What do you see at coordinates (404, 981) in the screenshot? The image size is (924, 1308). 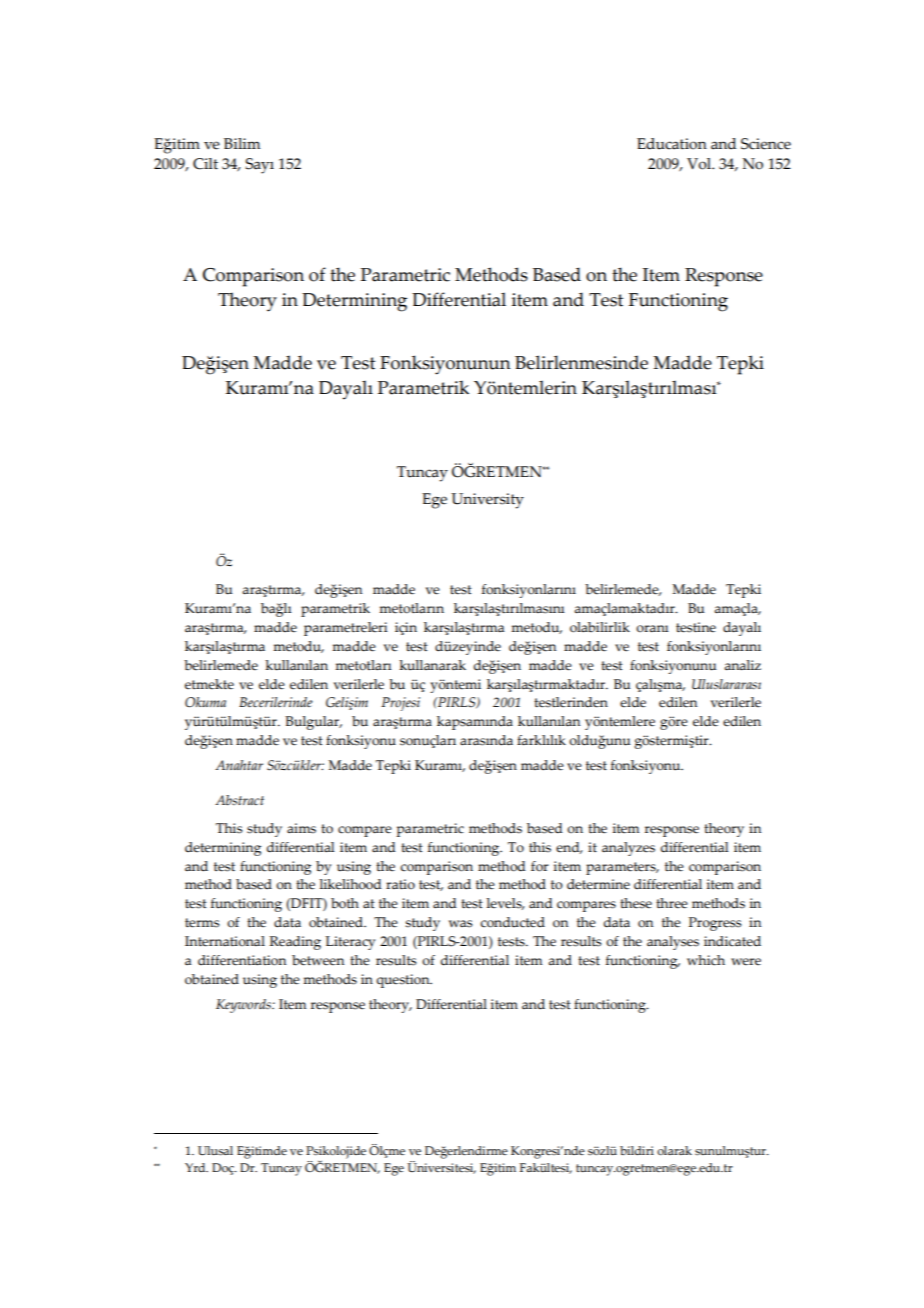 I see `question` at bounding box center [404, 981].
